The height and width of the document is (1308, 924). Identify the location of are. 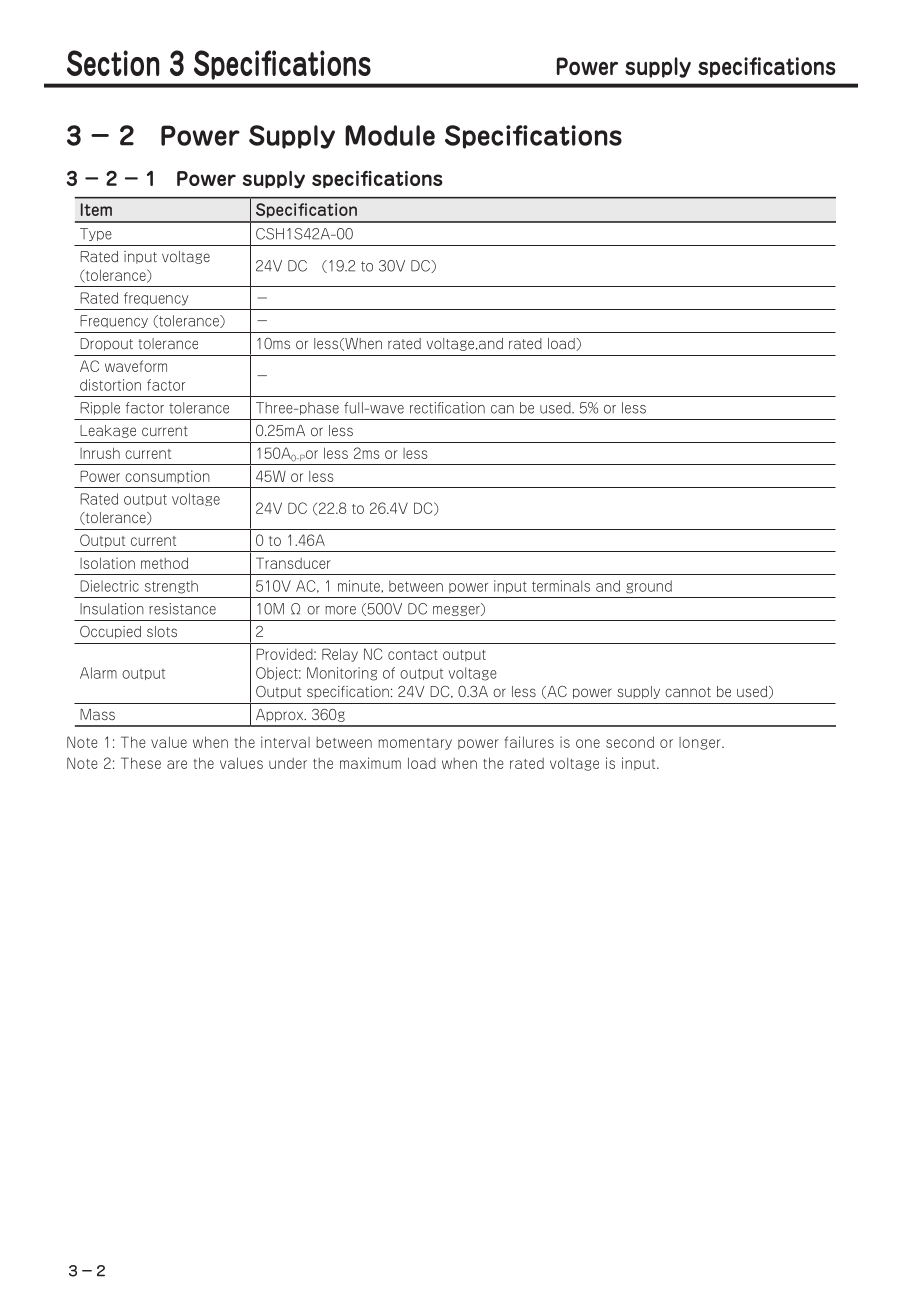
(177, 764).
